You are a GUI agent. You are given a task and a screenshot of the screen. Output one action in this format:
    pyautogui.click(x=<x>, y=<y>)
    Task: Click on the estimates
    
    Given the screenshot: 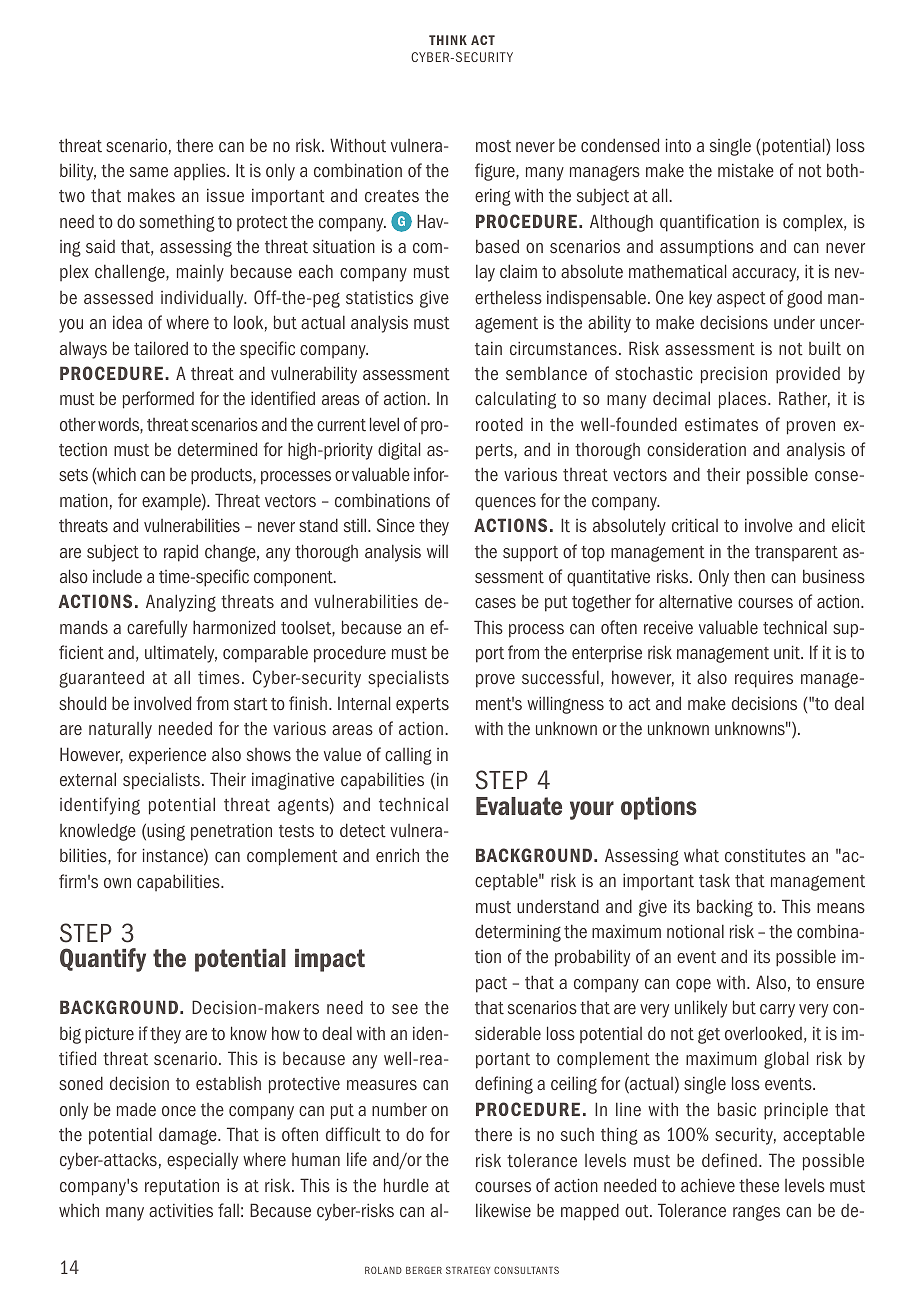 What is the action you would take?
    pyautogui.click(x=721, y=424)
